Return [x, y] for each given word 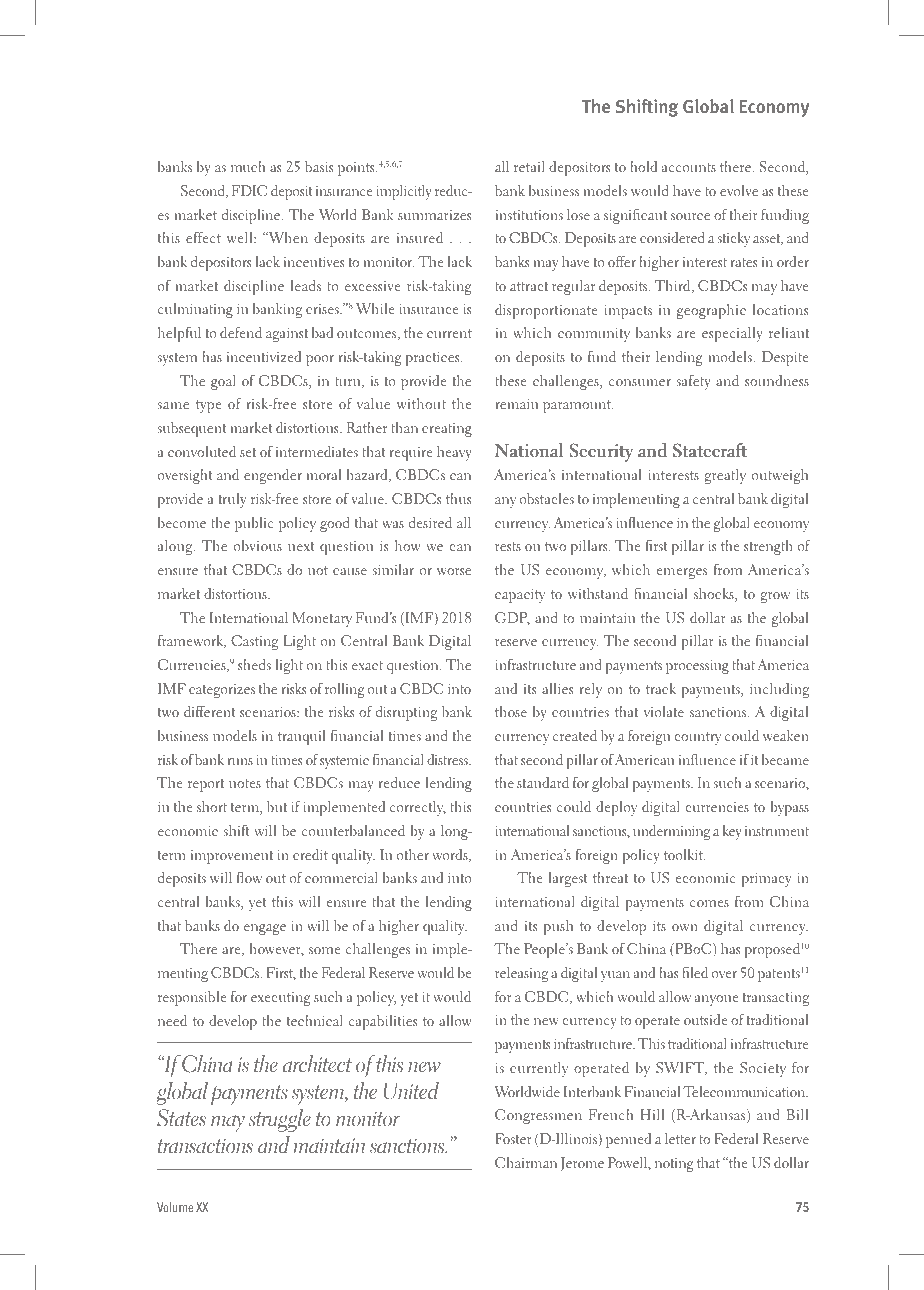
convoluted [202, 451]
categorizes [222, 691]
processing [697, 666]
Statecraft [710, 450]
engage [265, 929]
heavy [454, 453]
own [685, 927]
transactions [205, 1146]
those [511, 711]
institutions [529, 215]
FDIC [249, 191]
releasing [521, 974]
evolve [739, 190]
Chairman [526, 1163]
